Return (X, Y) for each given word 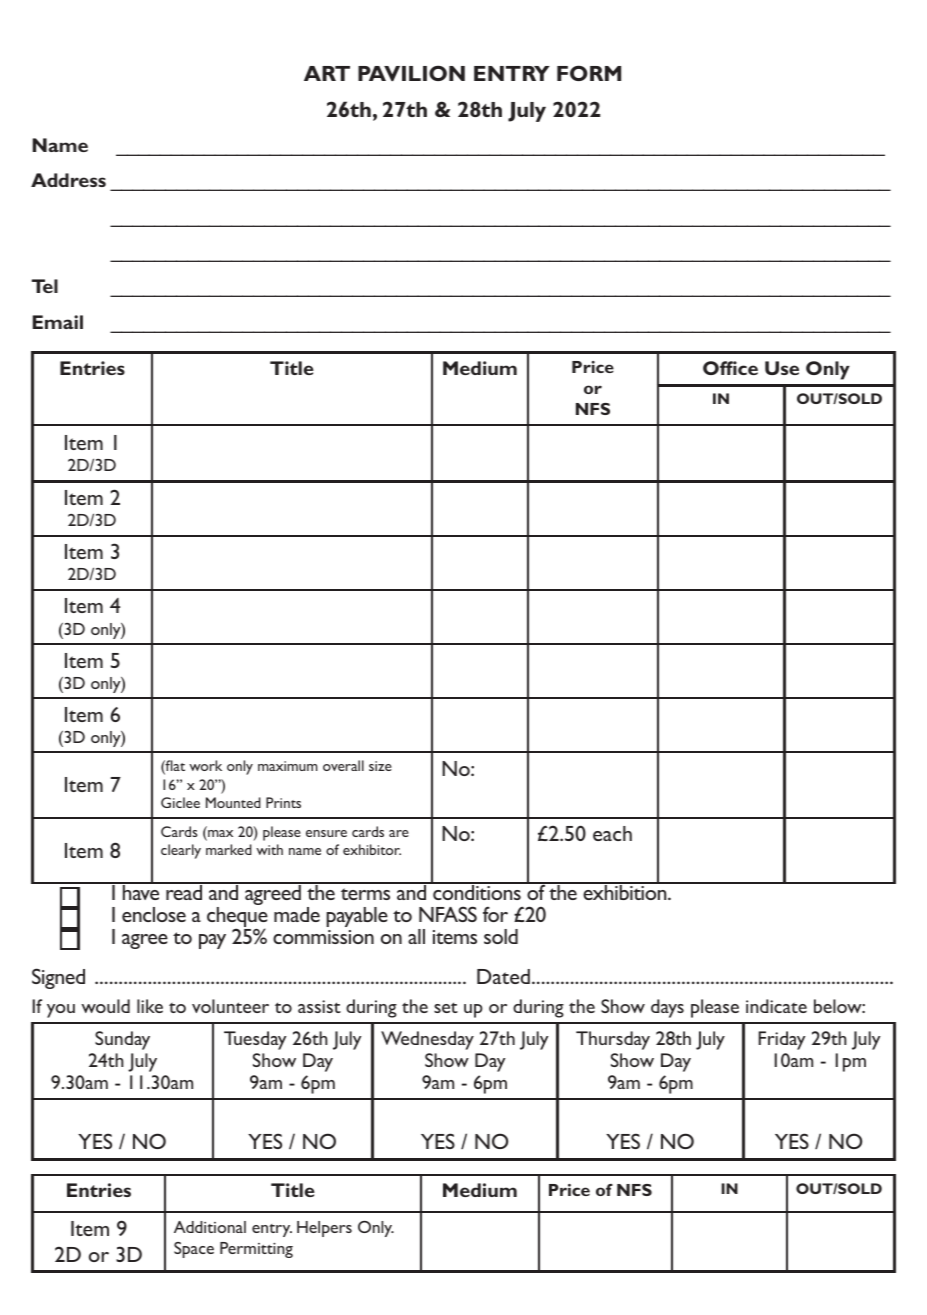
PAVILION (411, 73)
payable (357, 917)
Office (730, 368)
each (612, 833)
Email (58, 322)
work (205, 765)
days (667, 1008)
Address (68, 180)
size (380, 766)
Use (782, 368)
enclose (154, 914)
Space (194, 1250)
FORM (589, 73)
